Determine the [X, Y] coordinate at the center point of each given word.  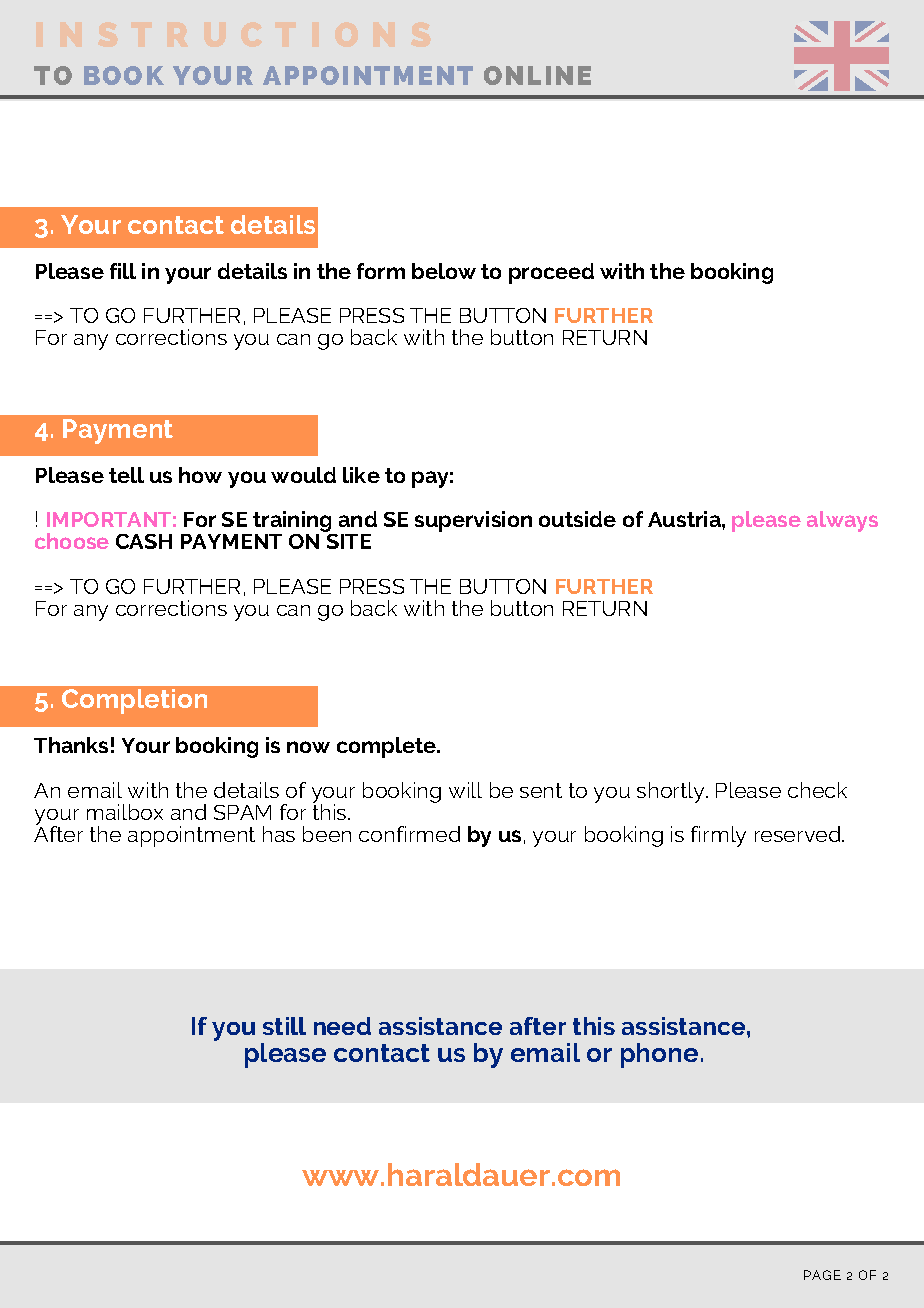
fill [123, 271]
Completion [134, 701]
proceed [551, 273]
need [342, 1026]
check [817, 790]
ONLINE [537, 75]
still [284, 1026]
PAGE [822, 1275]
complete [387, 747]
